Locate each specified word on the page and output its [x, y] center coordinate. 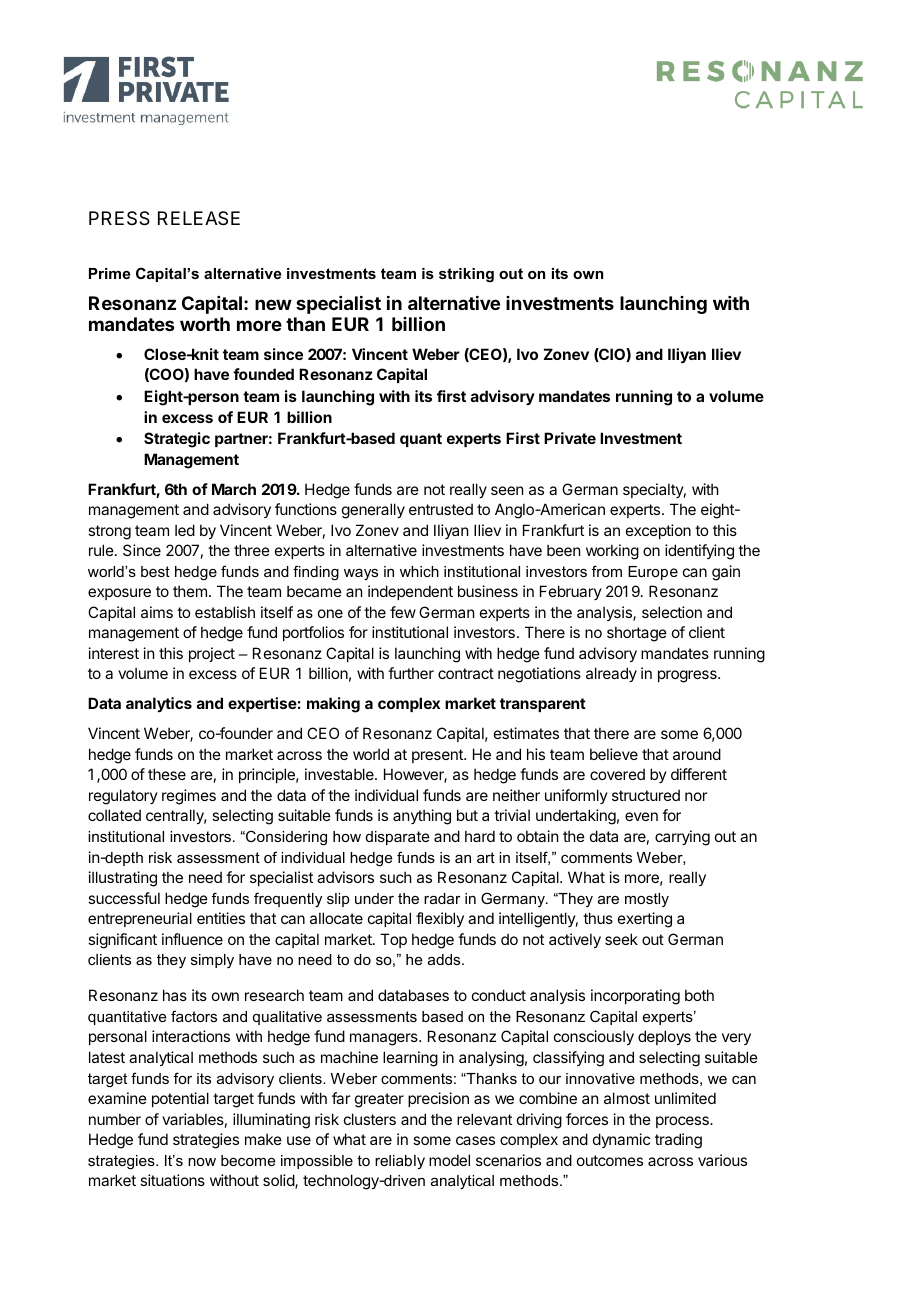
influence [192, 939]
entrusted [441, 509]
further [411, 673]
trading [678, 1141]
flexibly [440, 919]
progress [688, 676]
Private [570, 438]
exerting [645, 920]
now [202, 1162]
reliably [400, 1161]
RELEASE [199, 218]
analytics [159, 704]
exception [658, 531]
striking [466, 275]
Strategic [177, 440]
